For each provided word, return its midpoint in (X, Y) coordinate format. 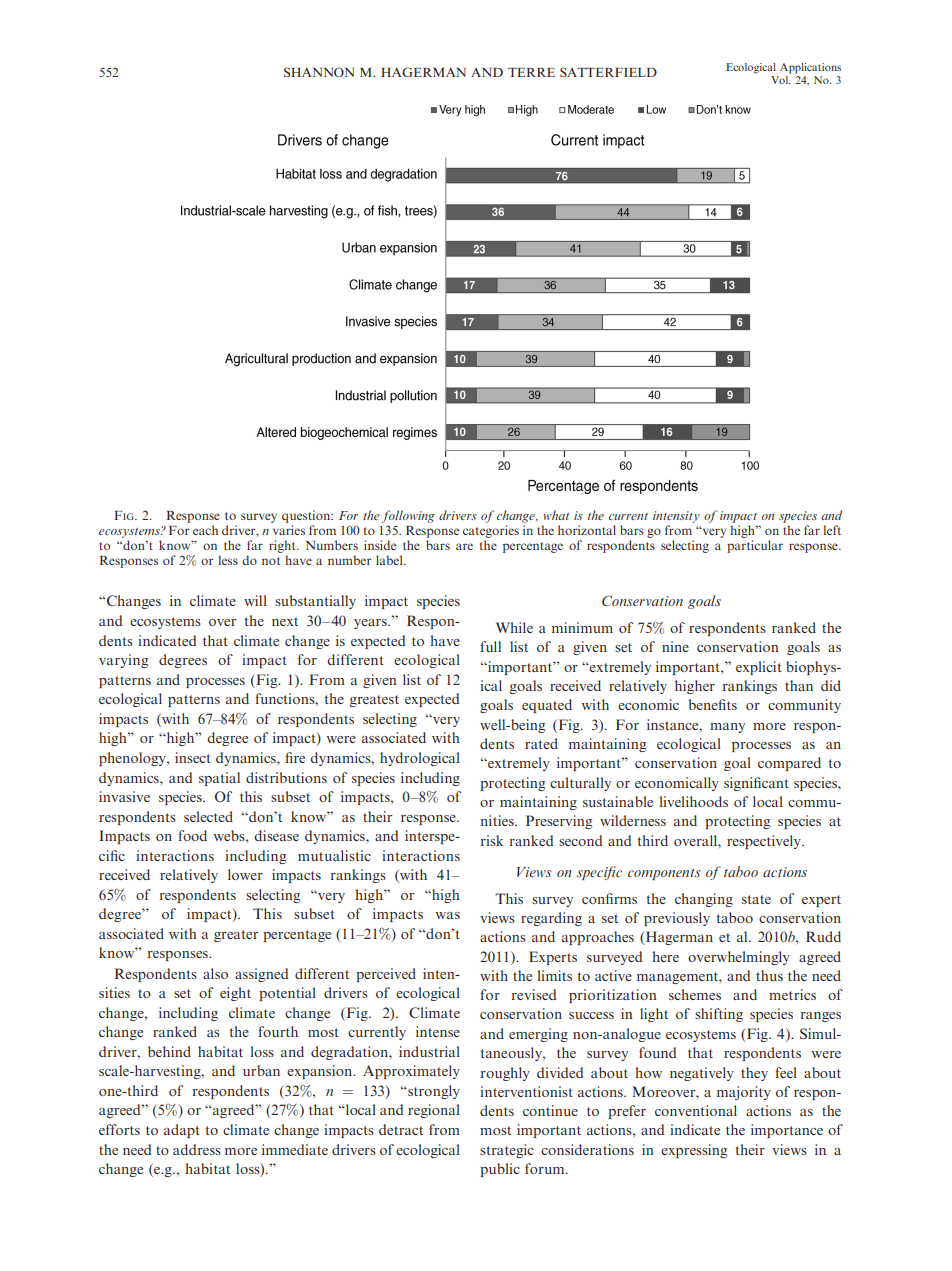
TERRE (531, 72)
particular (755, 546)
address (197, 1149)
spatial (219, 779)
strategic (507, 1151)
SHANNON (319, 72)
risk (492, 840)
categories (491, 531)
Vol (781, 80)
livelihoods (693, 801)
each (205, 530)
